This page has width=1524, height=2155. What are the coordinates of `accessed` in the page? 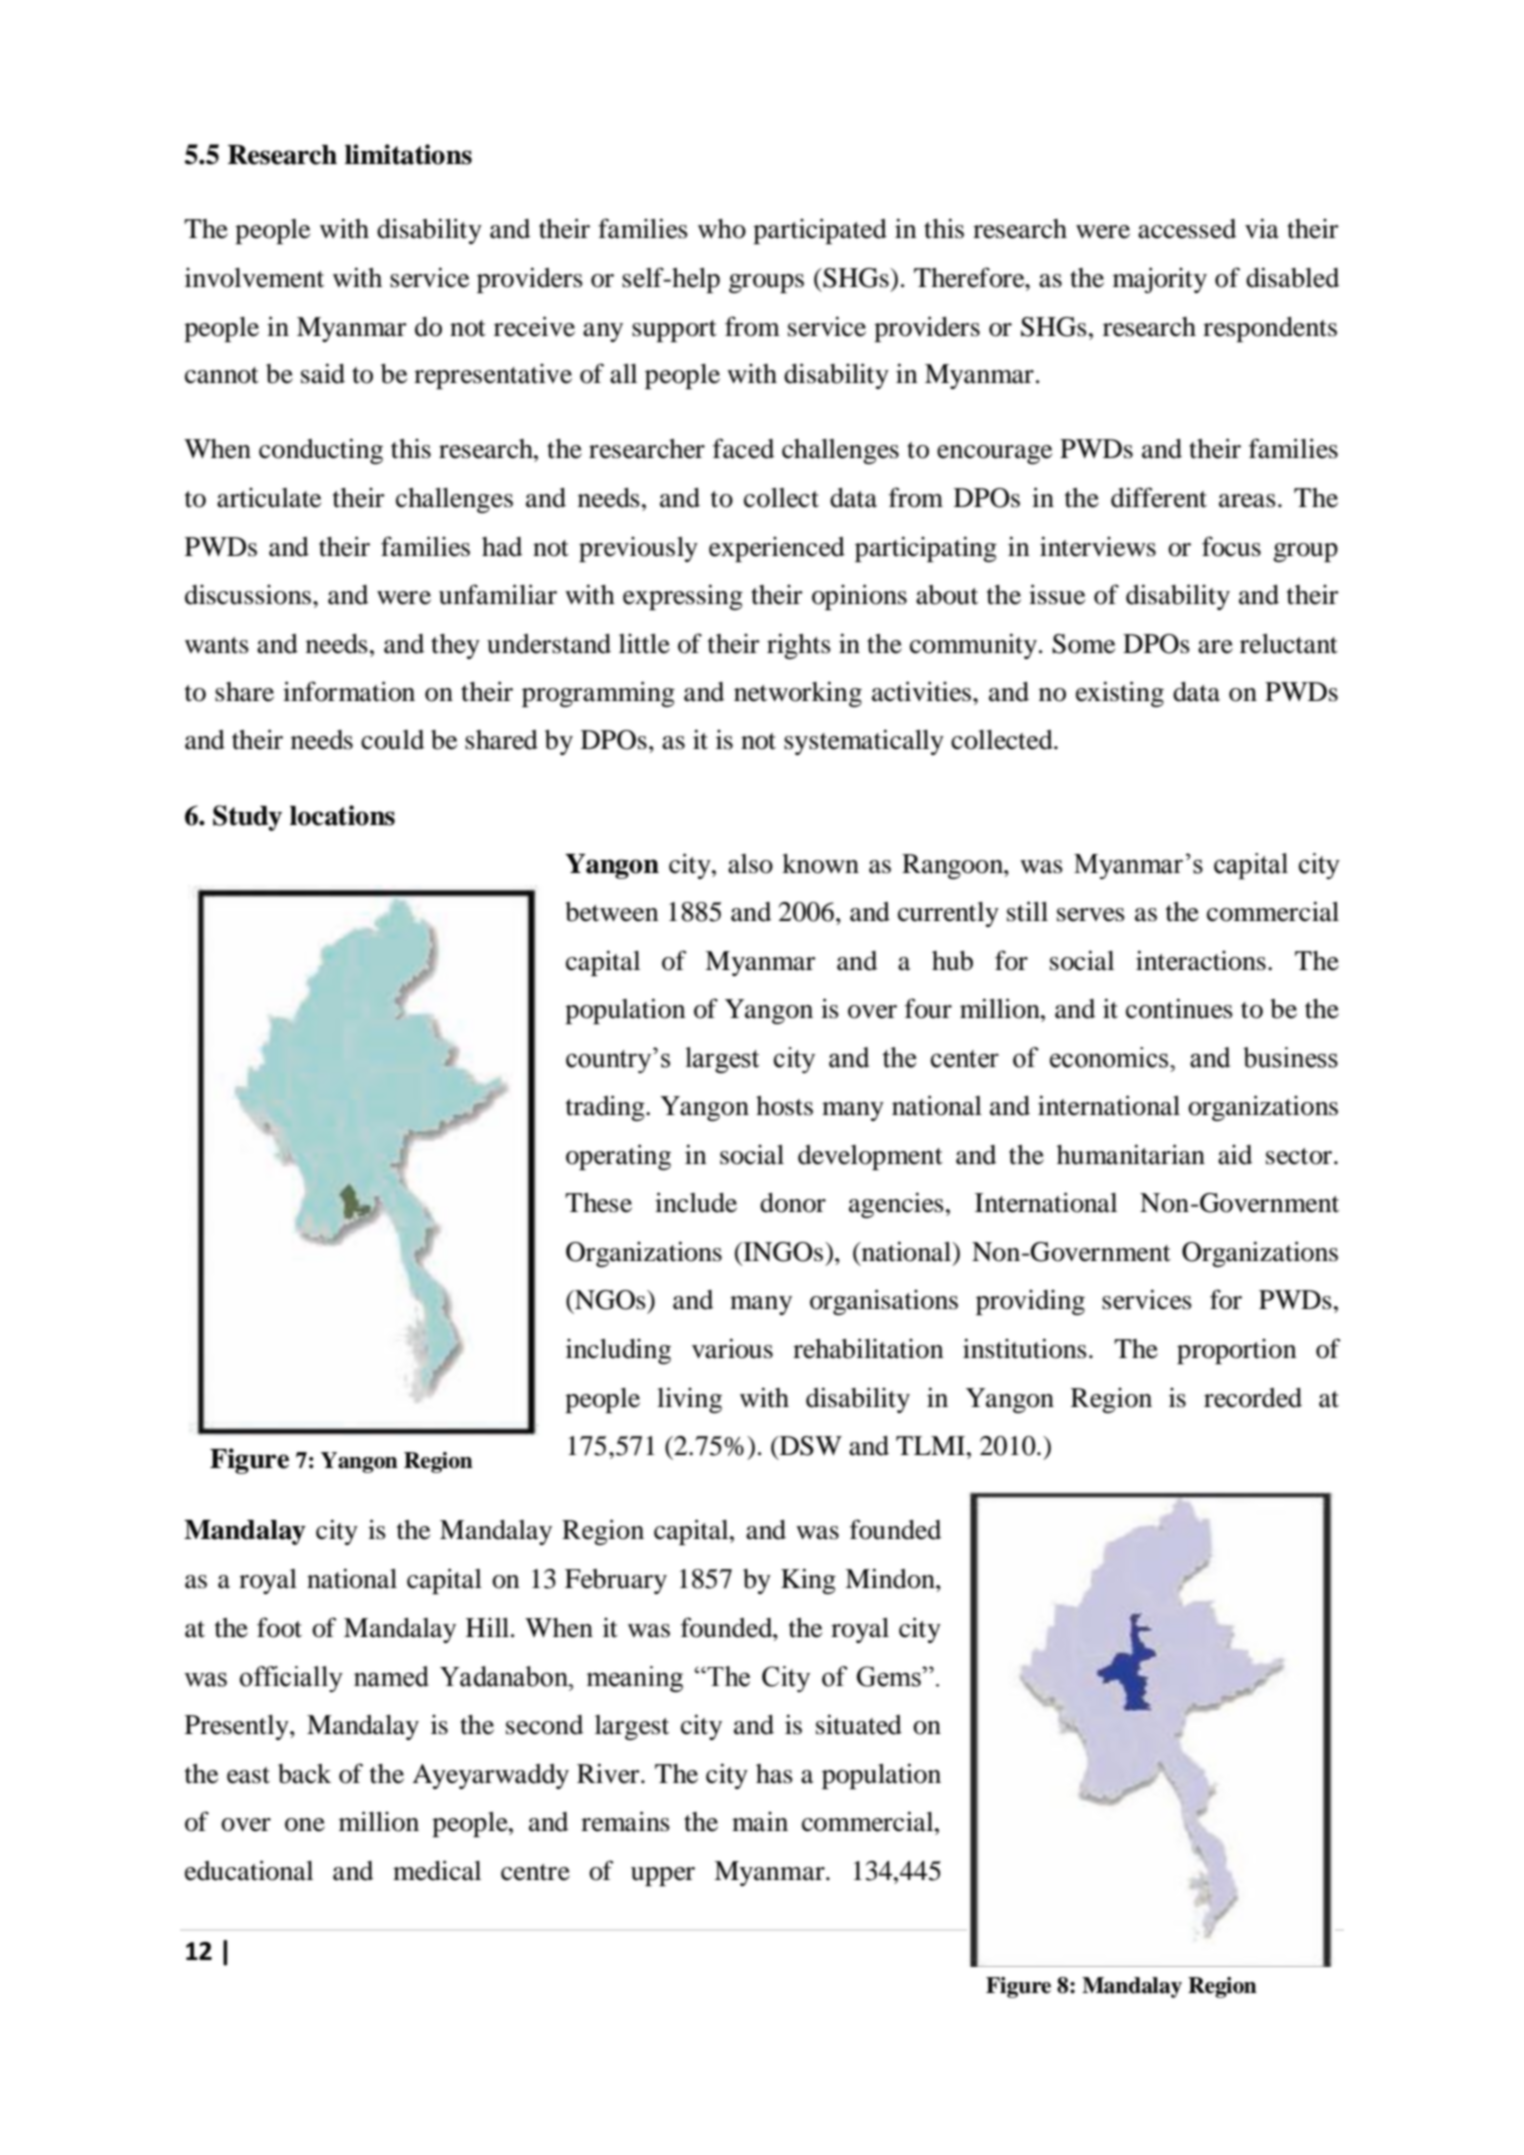 It's located at (1187, 229).
